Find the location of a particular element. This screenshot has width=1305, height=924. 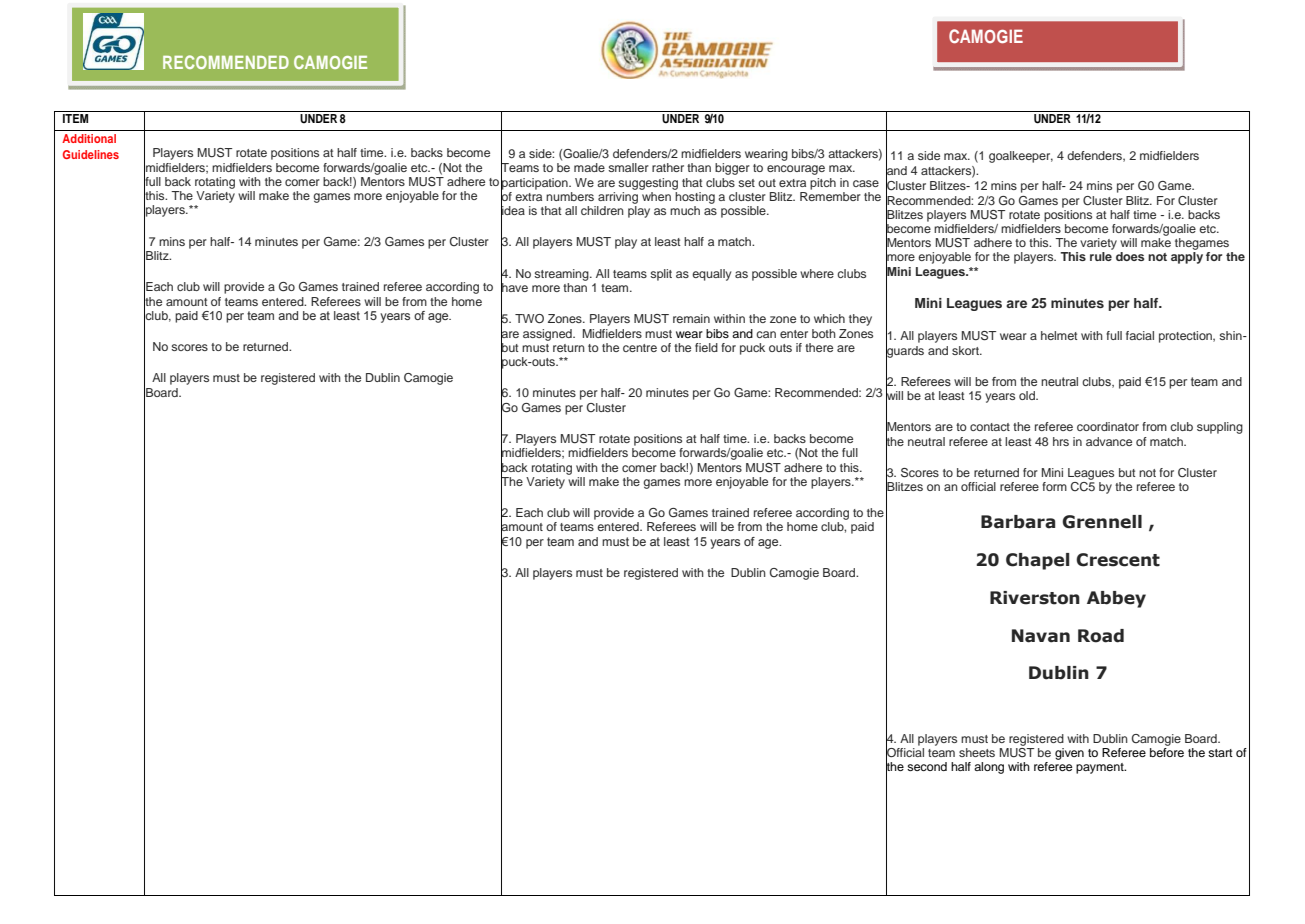

centre is located at coordinates (640, 348).
